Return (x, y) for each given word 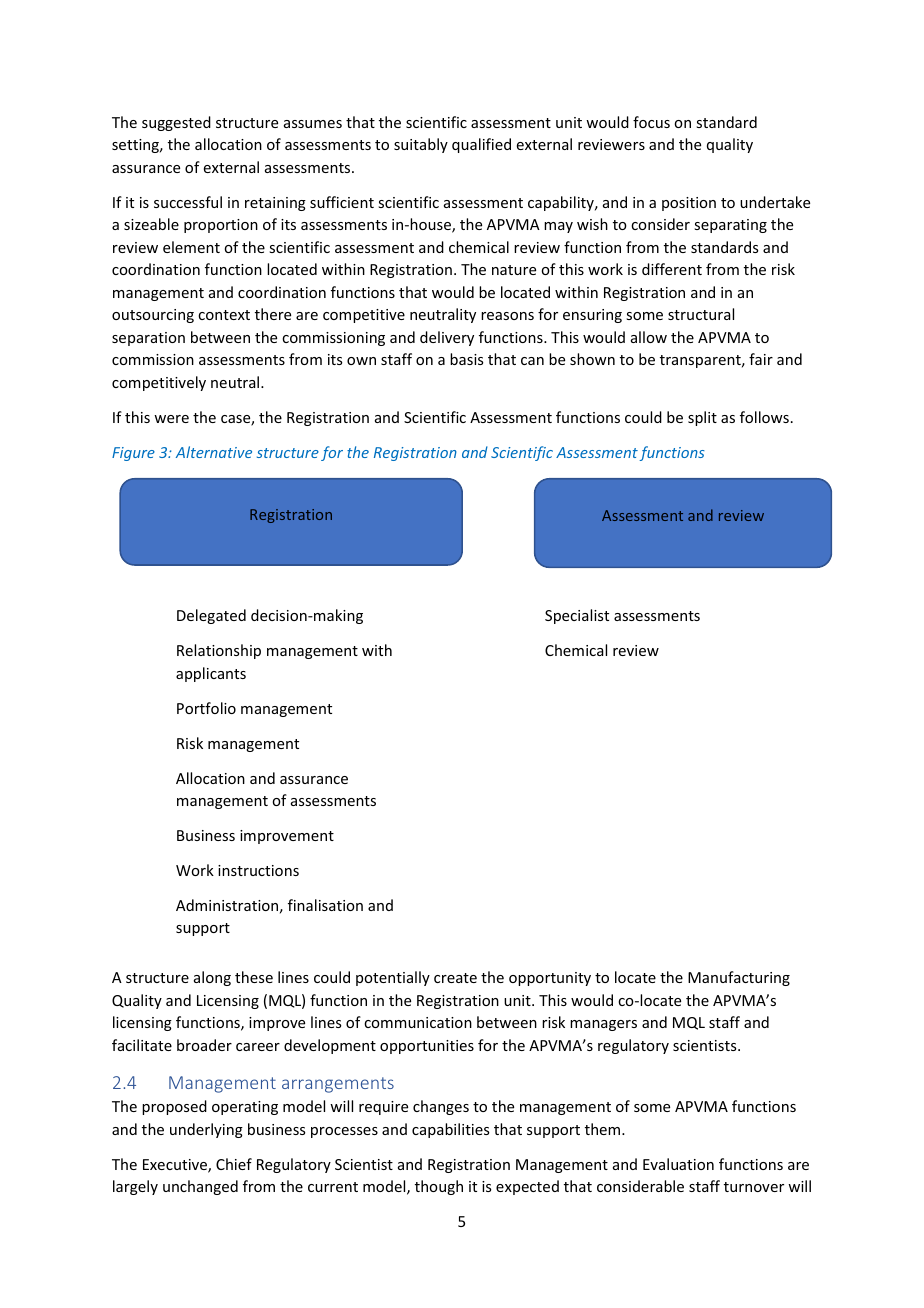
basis (466, 359)
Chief (234, 1164)
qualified (481, 145)
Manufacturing (739, 978)
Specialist (577, 616)
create (455, 978)
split (702, 418)
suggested (176, 123)
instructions (258, 870)
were (171, 419)
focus (651, 122)
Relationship (219, 651)
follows (764, 417)
